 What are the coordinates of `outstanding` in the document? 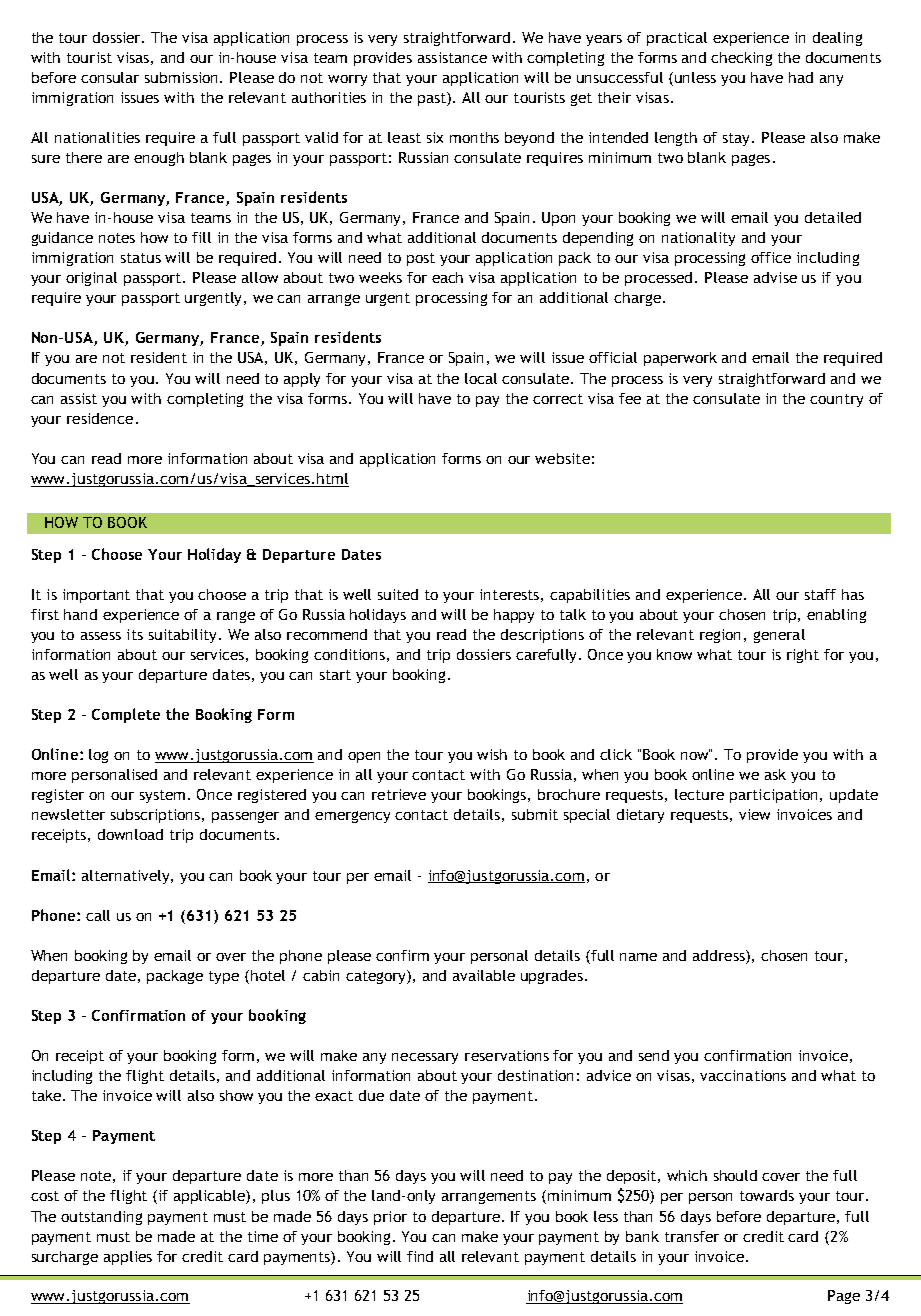 It's located at (101, 1218).
